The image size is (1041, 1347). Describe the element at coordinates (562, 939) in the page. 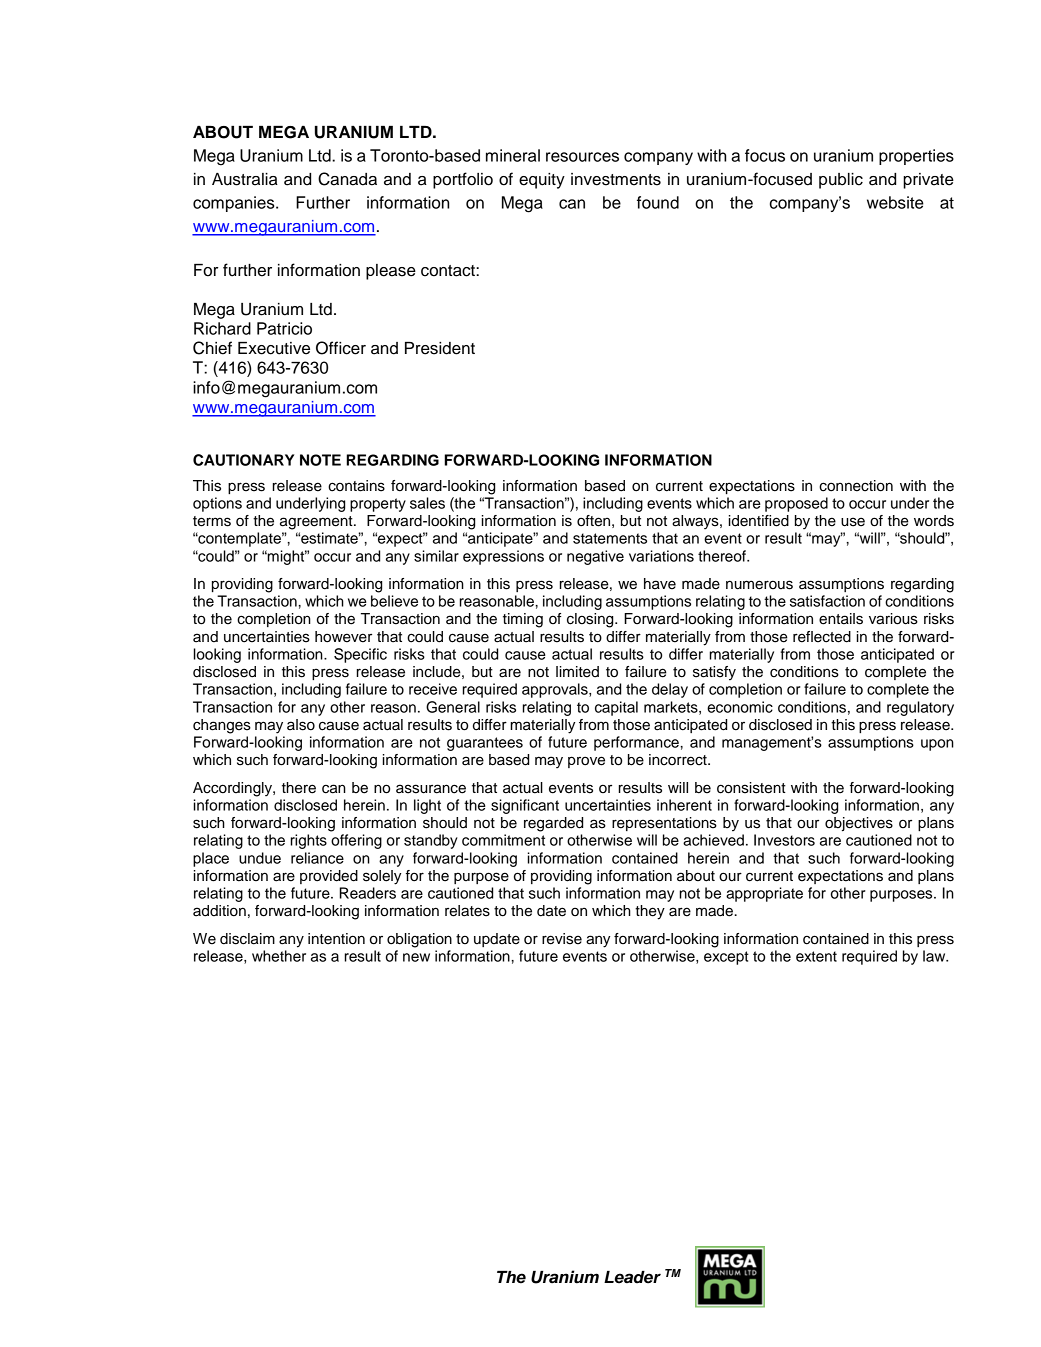

I see `revise` at that location.
